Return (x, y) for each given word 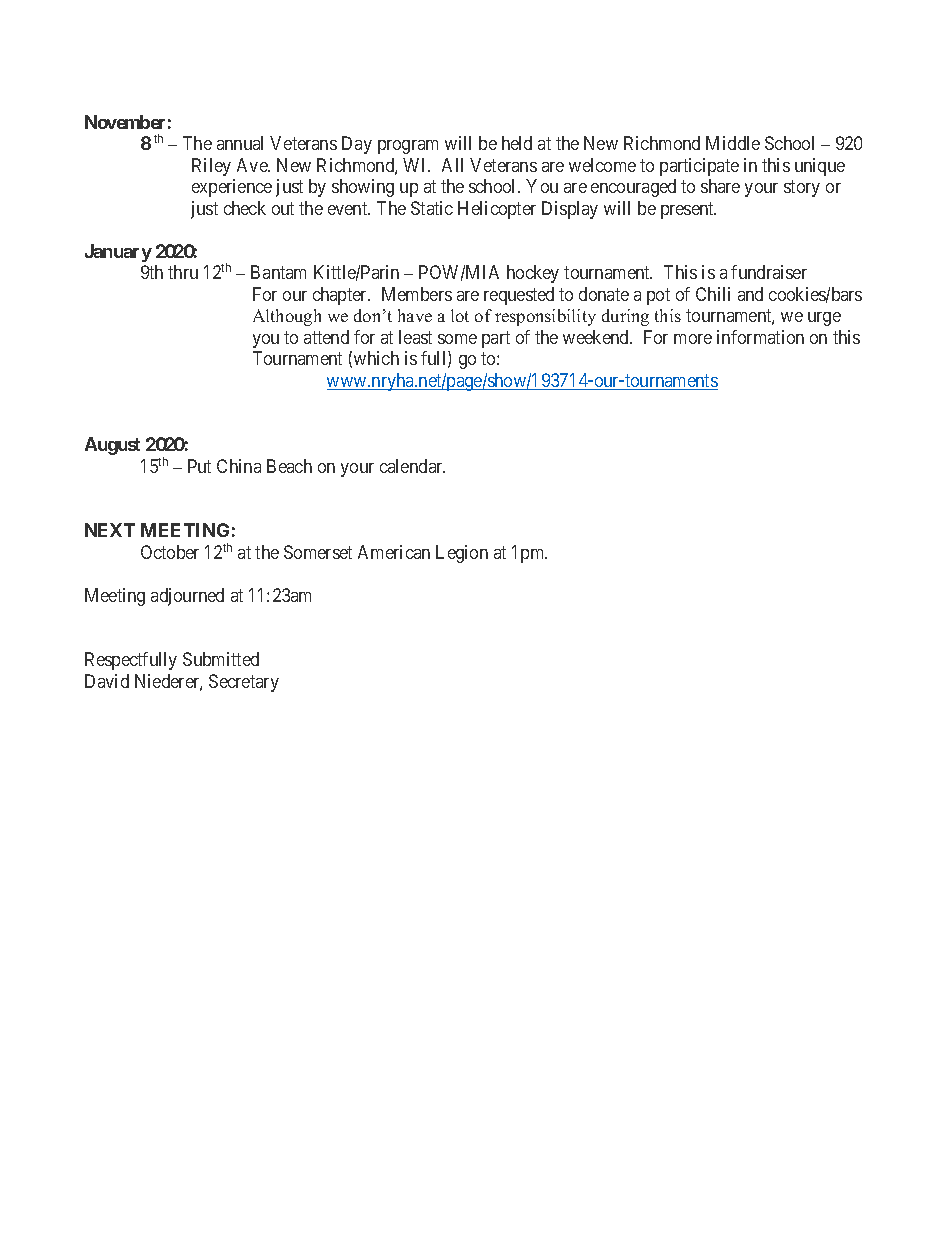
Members (417, 294)
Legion (462, 554)
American (394, 552)
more (693, 339)
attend (326, 337)
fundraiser (769, 272)
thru (183, 272)
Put (199, 466)
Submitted (221, 659)
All (452, 165)
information (760, 337)
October (170, 552)
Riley (211, 167)
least (415, 337)
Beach (289, 466)
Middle (733, 143)
